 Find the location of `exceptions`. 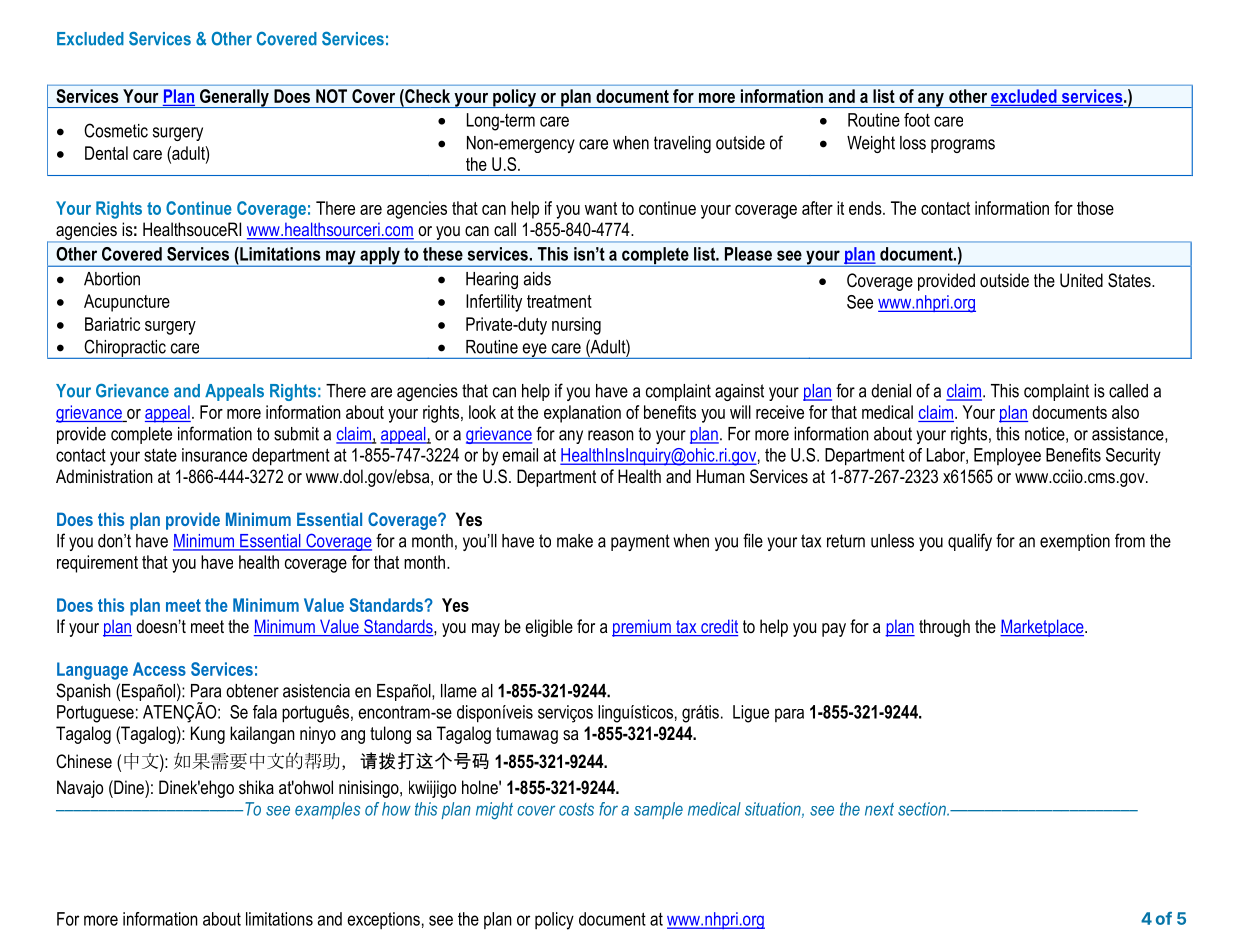

exceptions is located at coordinates (383, 920).
